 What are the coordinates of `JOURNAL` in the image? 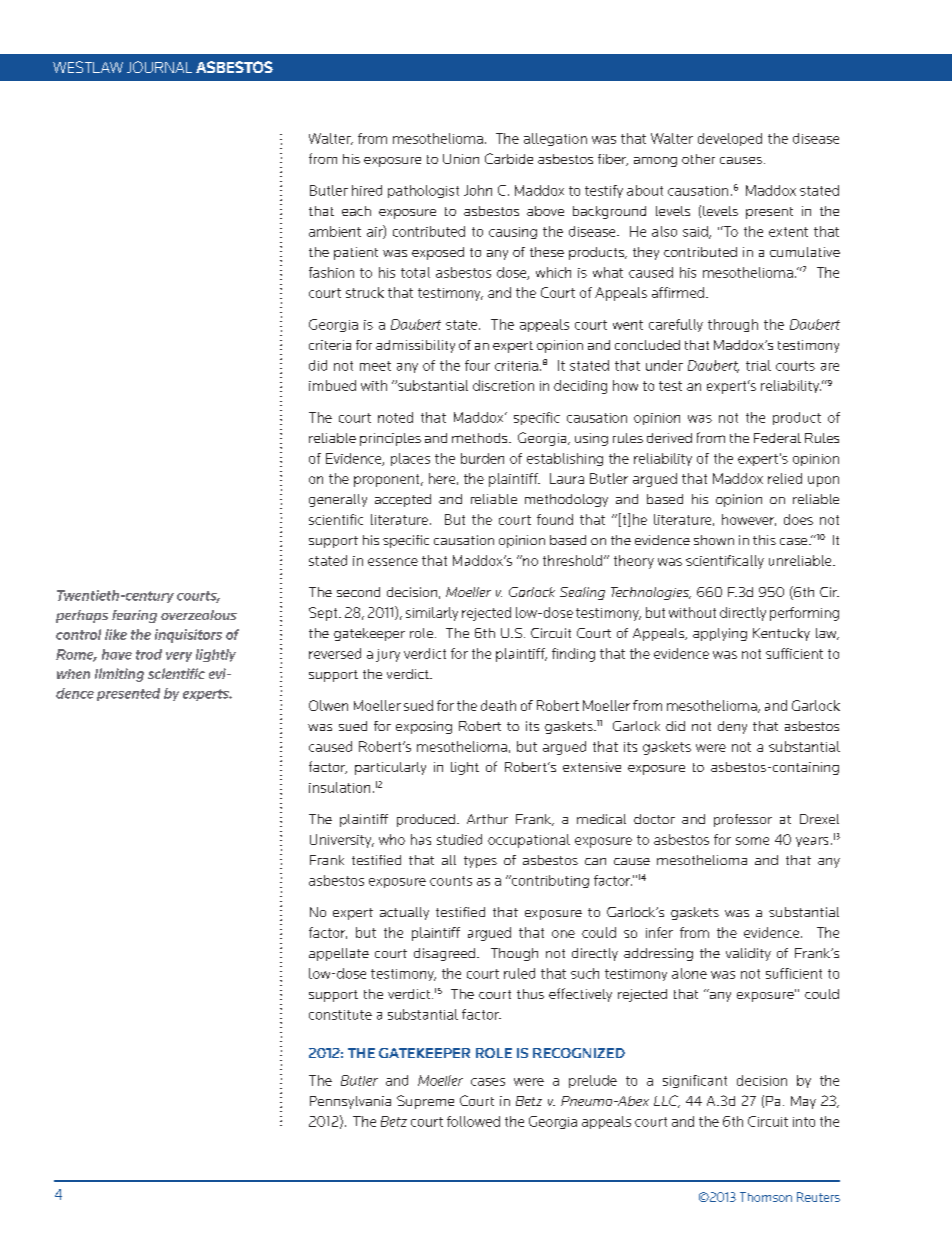 It's located at (159, 67).
